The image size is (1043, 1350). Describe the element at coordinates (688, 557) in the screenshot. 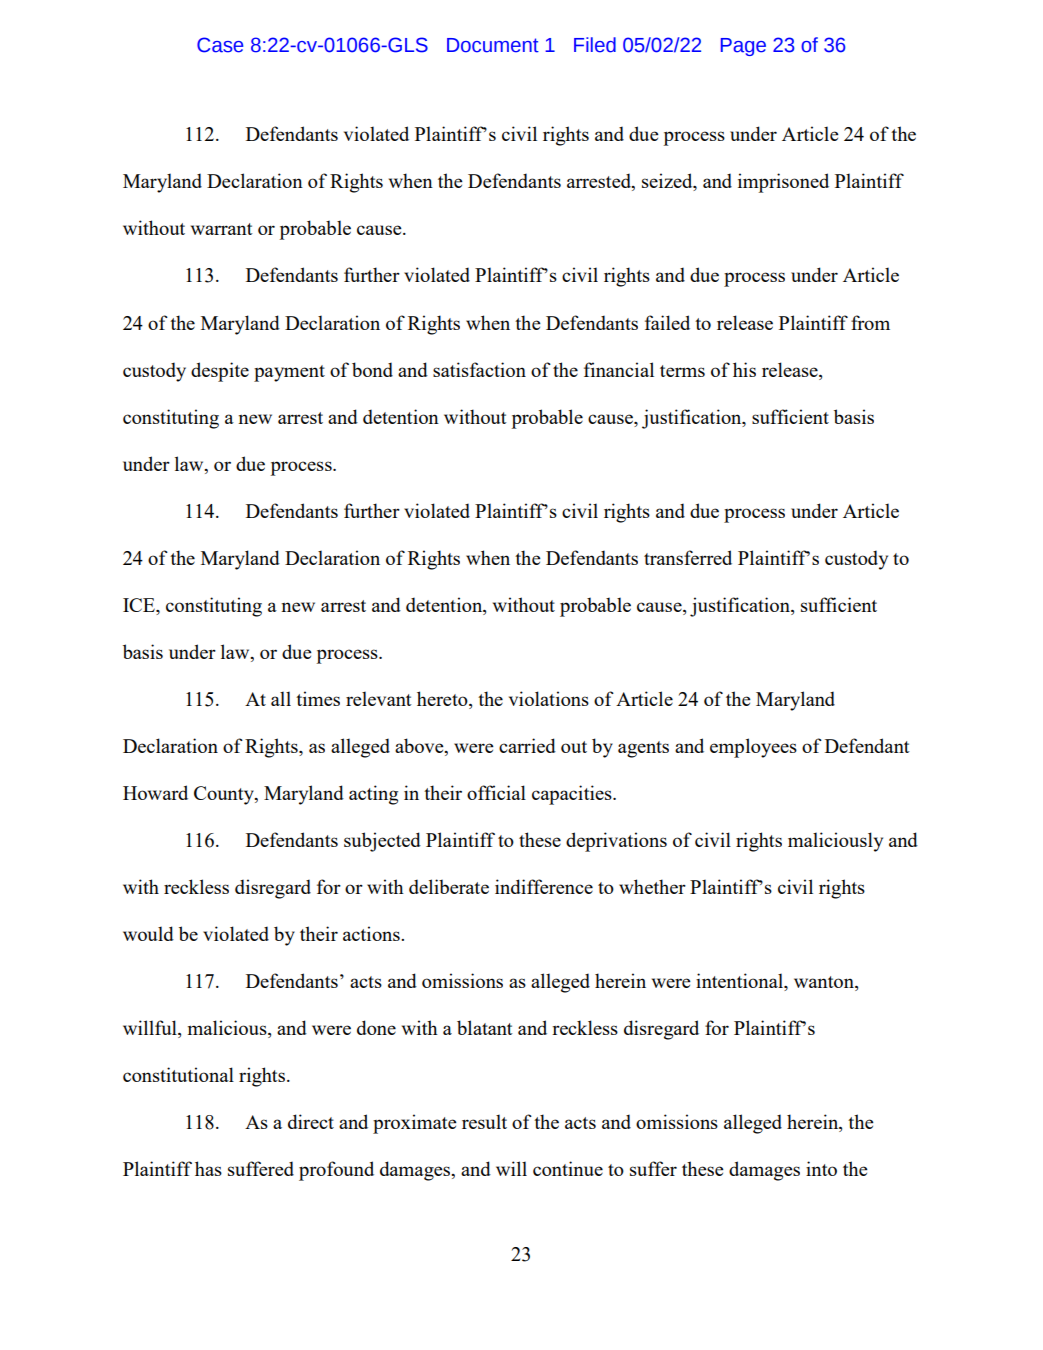

I see `transferred` at that location.
